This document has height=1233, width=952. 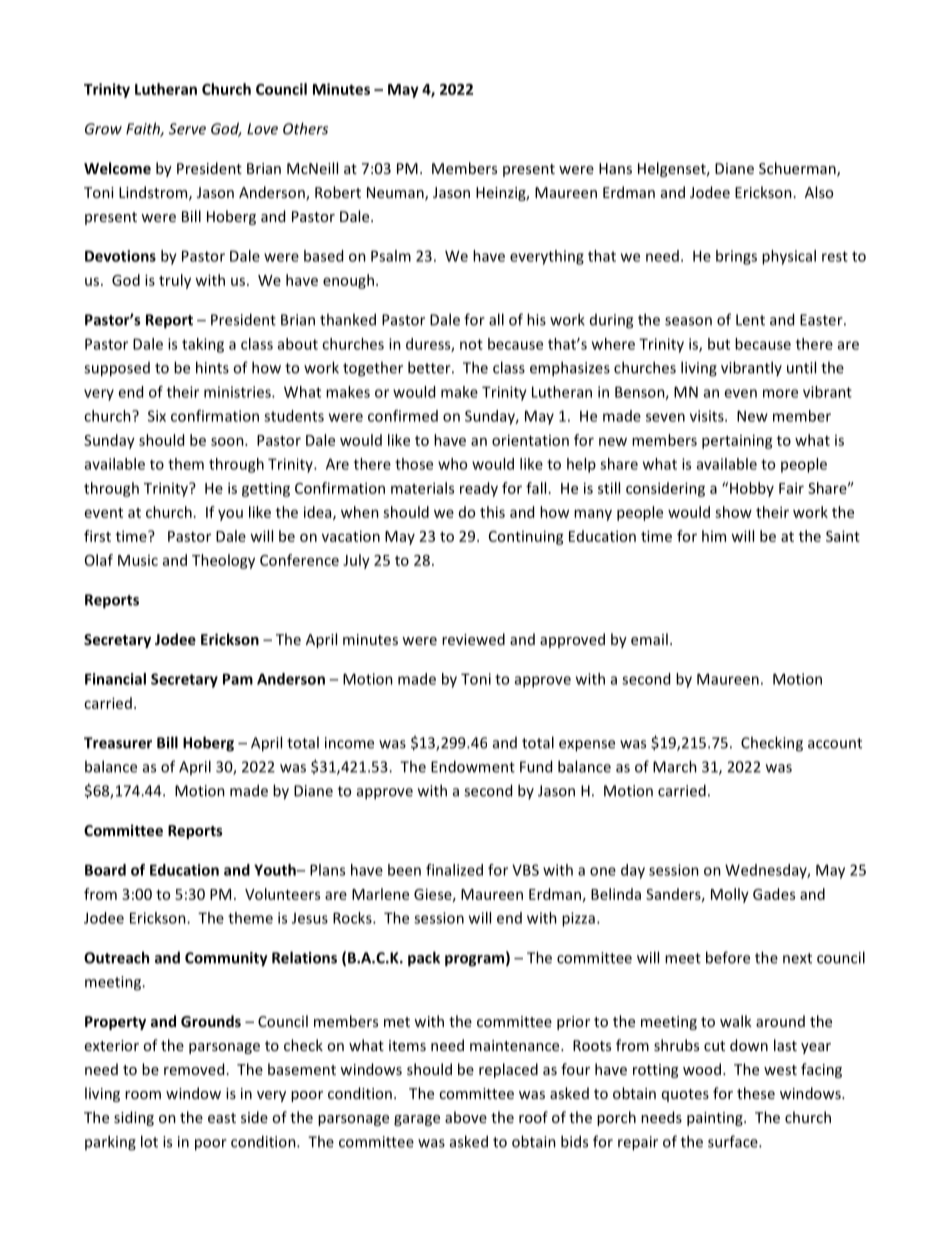 I want to click on room, so click(x=143, y=1095).
